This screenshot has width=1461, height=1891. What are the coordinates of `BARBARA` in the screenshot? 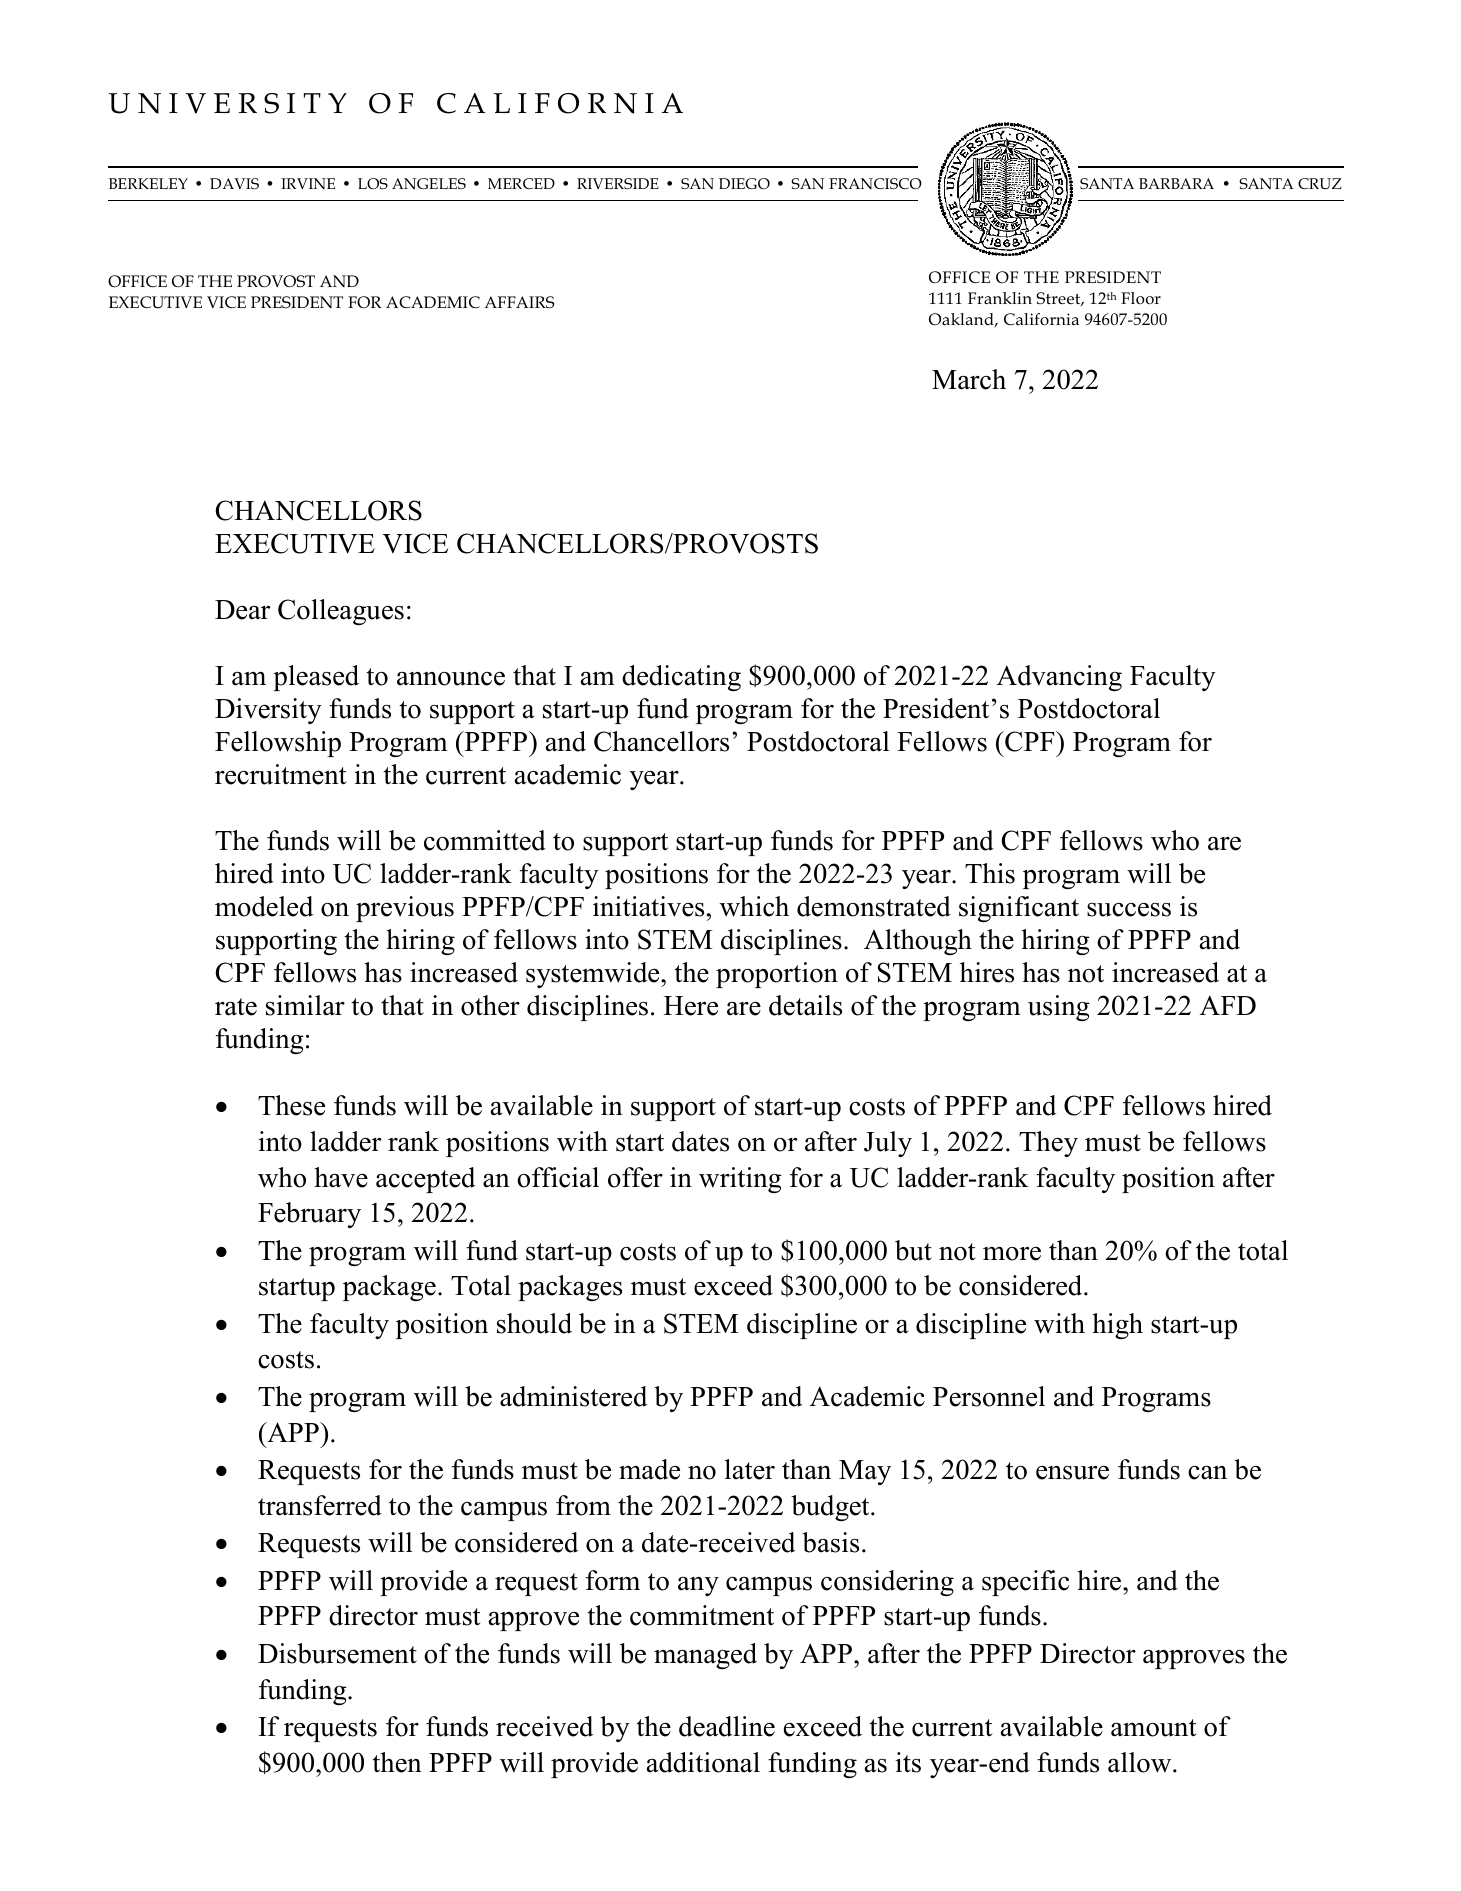 It's located at (1176, 183).
